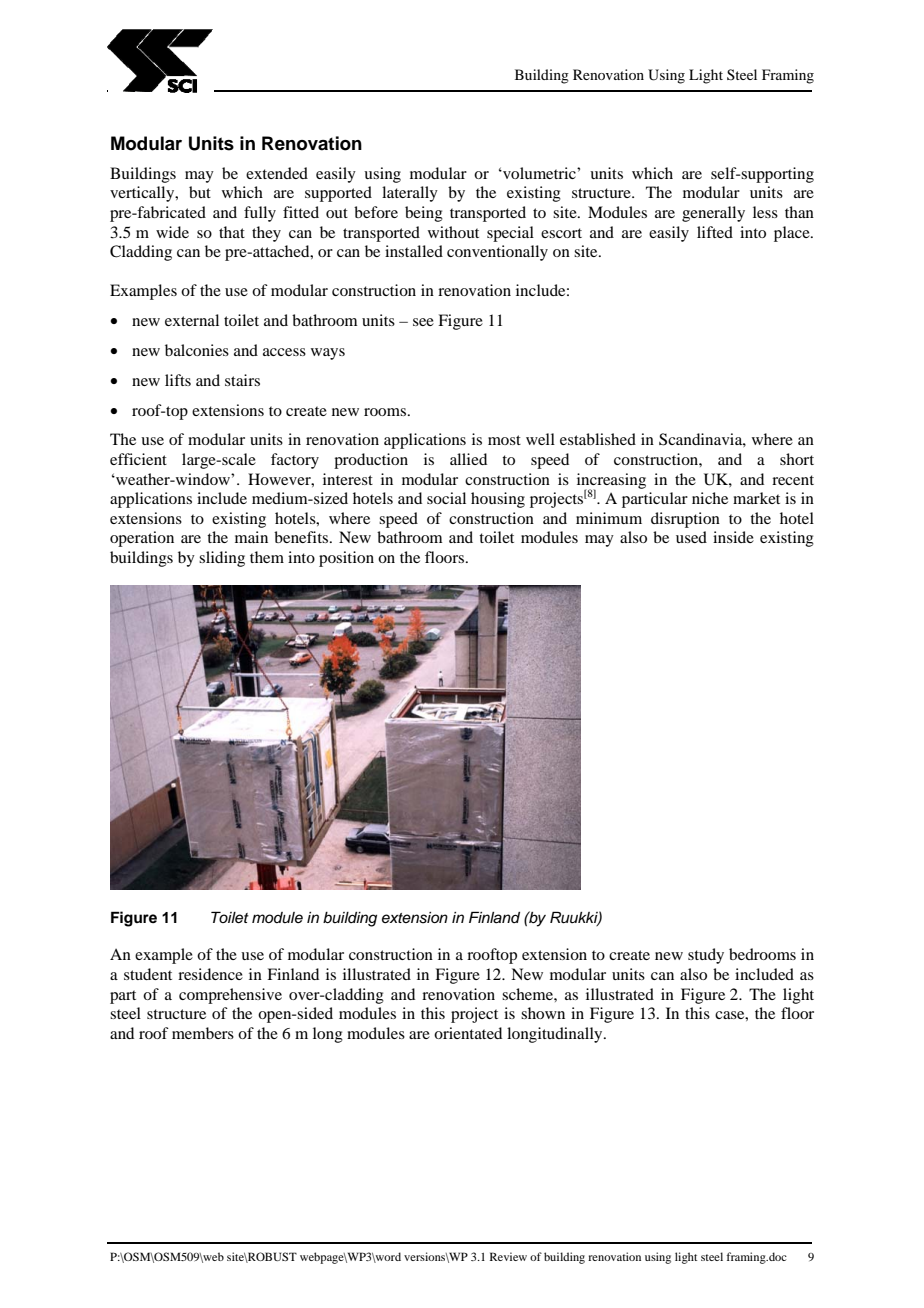 The width and height of the screenshot is (924, 1308). What do you see at coordinates (733, 537) in the screenshot?
I see `inside` at bounding box center [733, 537].
